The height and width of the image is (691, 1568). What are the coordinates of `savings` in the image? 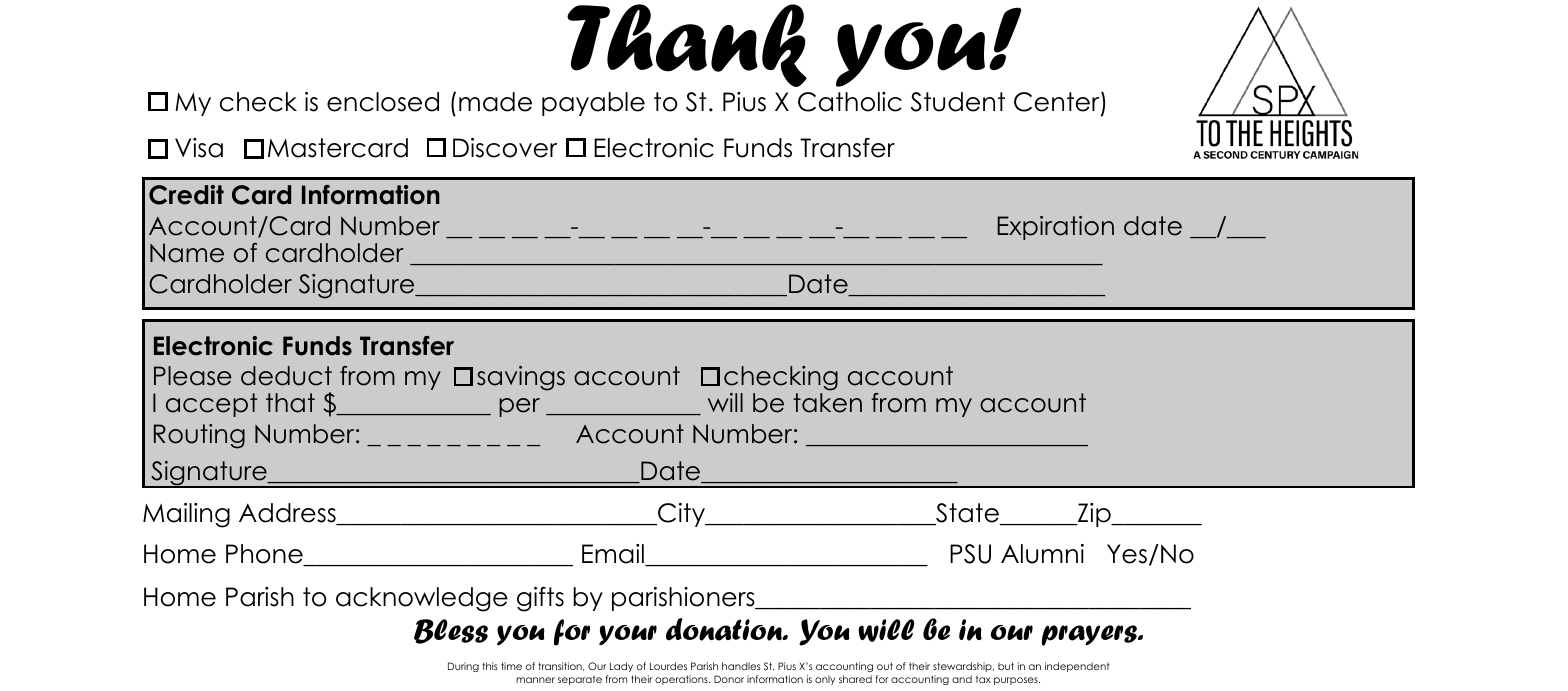 It's located at (521, 378).
